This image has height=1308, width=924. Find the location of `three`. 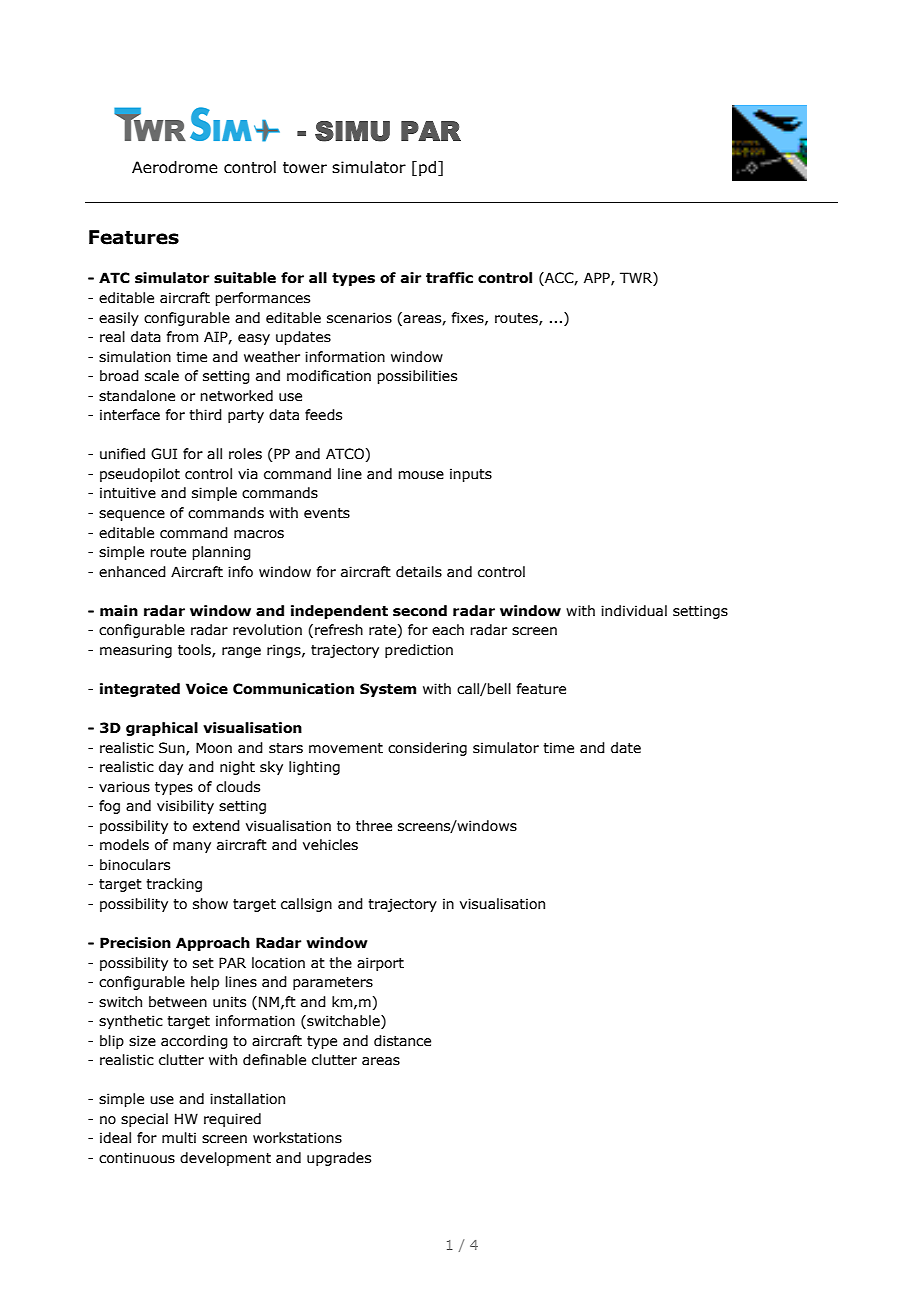

three is located at coordinates (374, 826).
